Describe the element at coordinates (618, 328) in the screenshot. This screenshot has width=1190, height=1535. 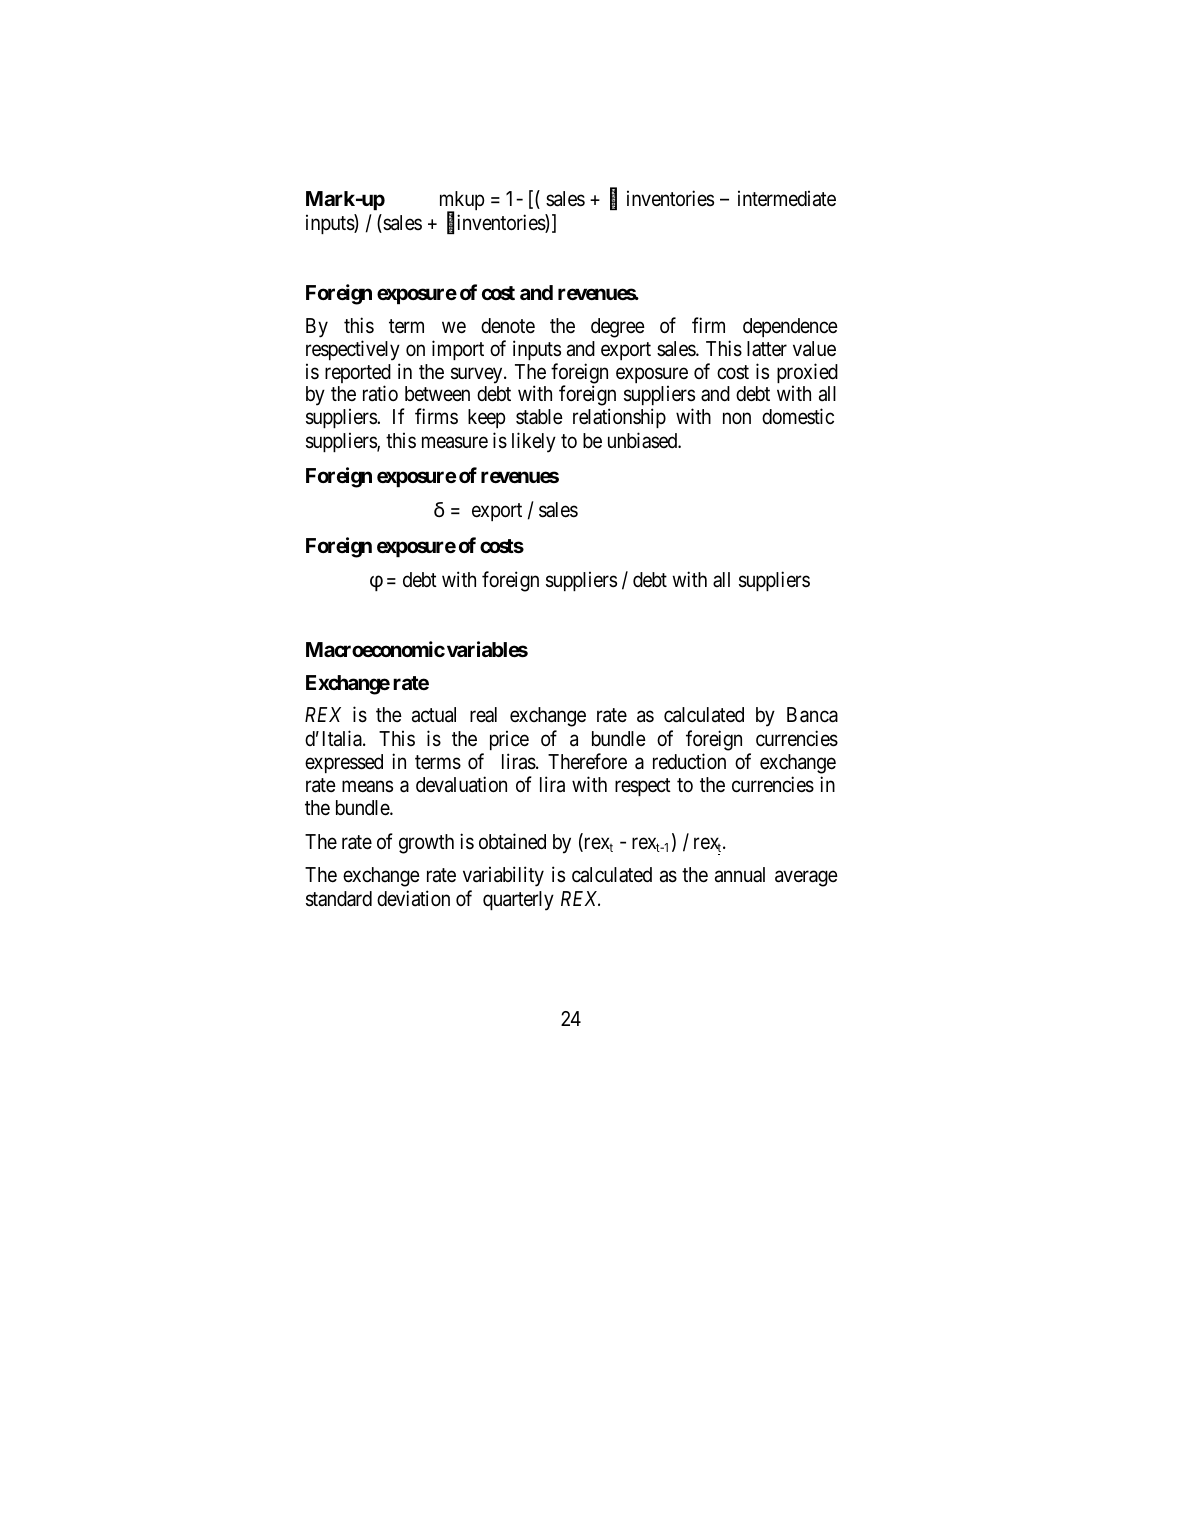
I see `degree` at that location.
